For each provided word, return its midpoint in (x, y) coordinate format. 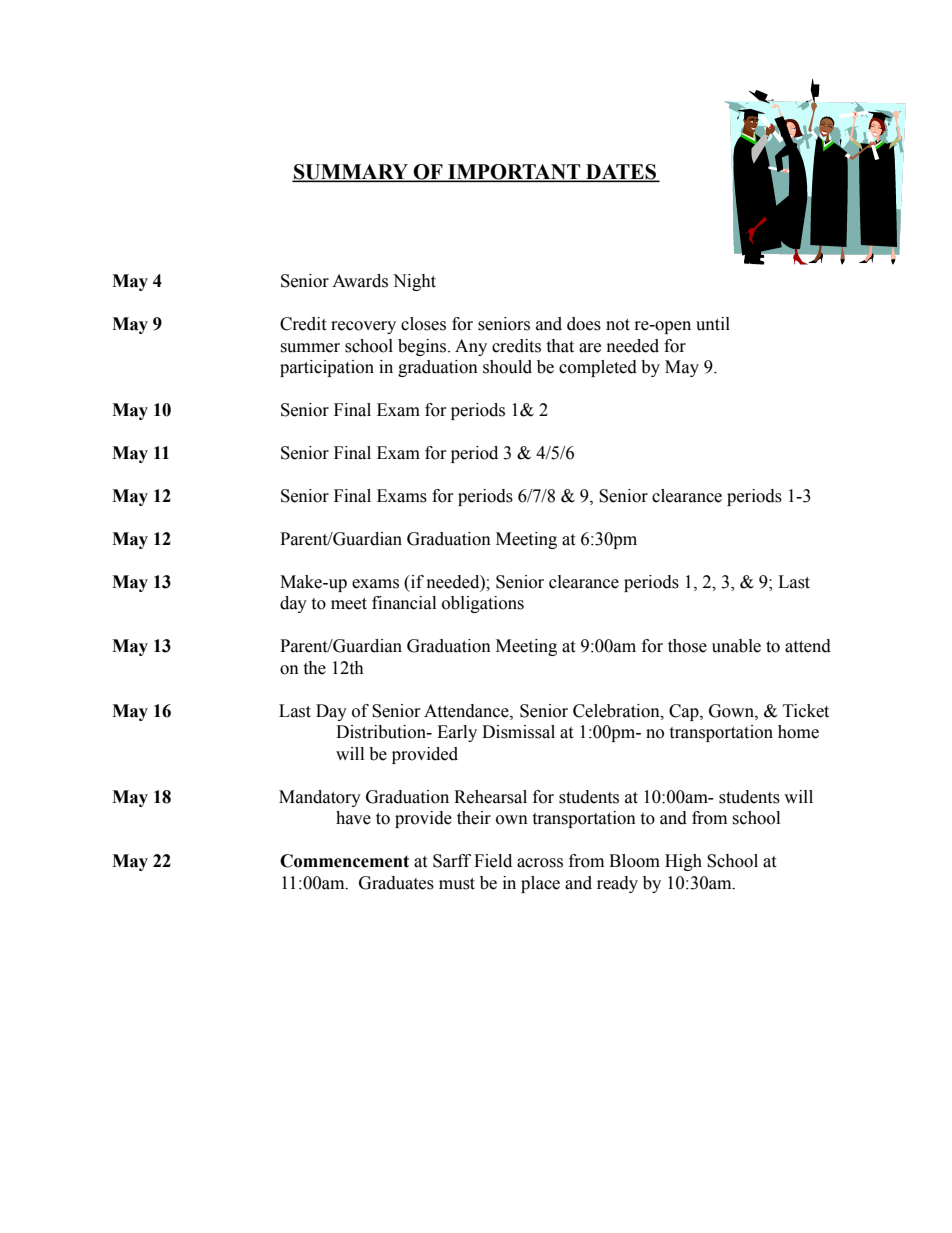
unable (736, 646)
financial (404, 603)
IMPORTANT (514, 173)
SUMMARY (351, 173)
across (540, 863)
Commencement (344, 861)
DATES (621, 173)
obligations (483, 604)
